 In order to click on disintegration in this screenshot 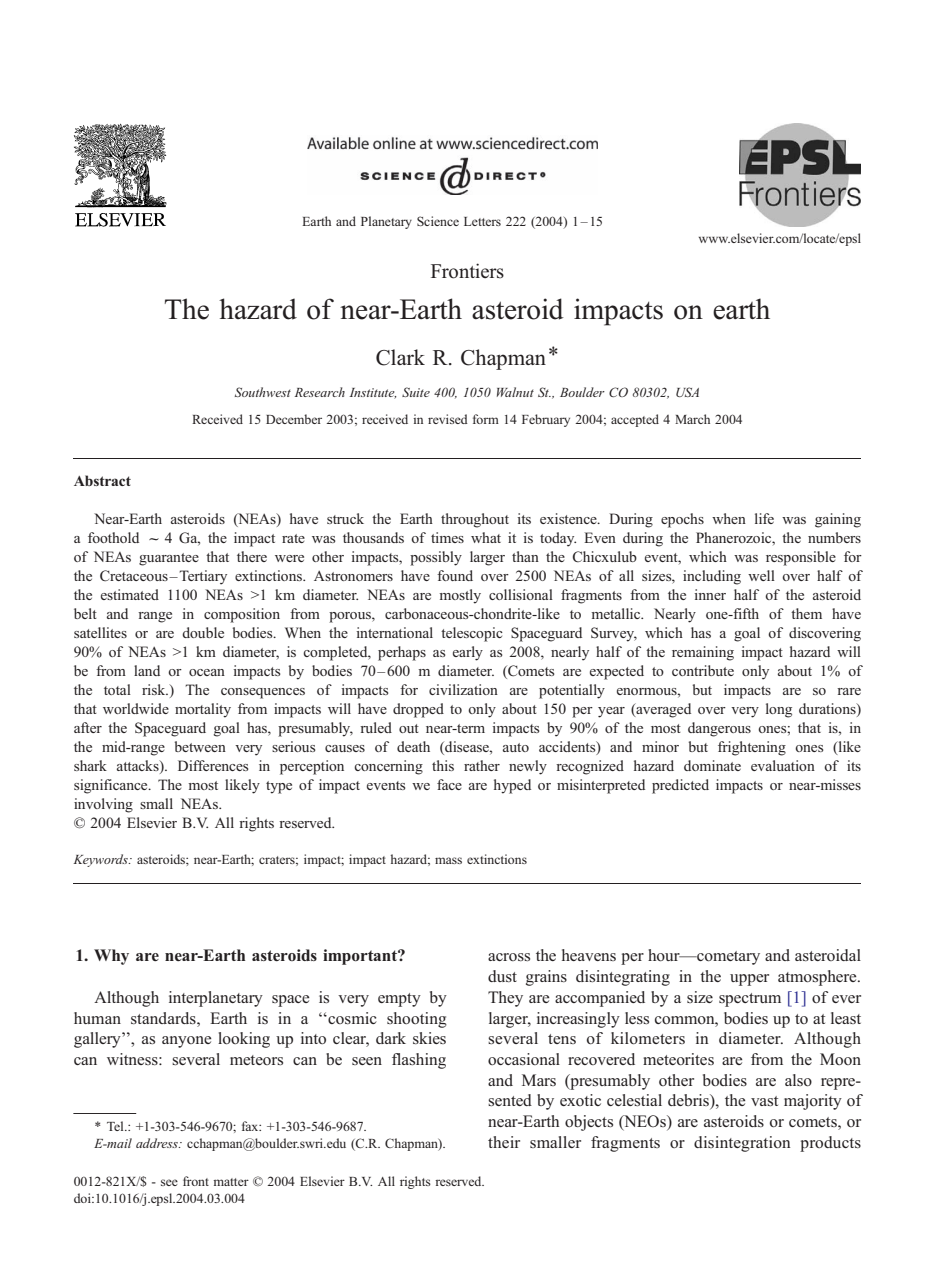, I will do `click(742, 1144)`.
